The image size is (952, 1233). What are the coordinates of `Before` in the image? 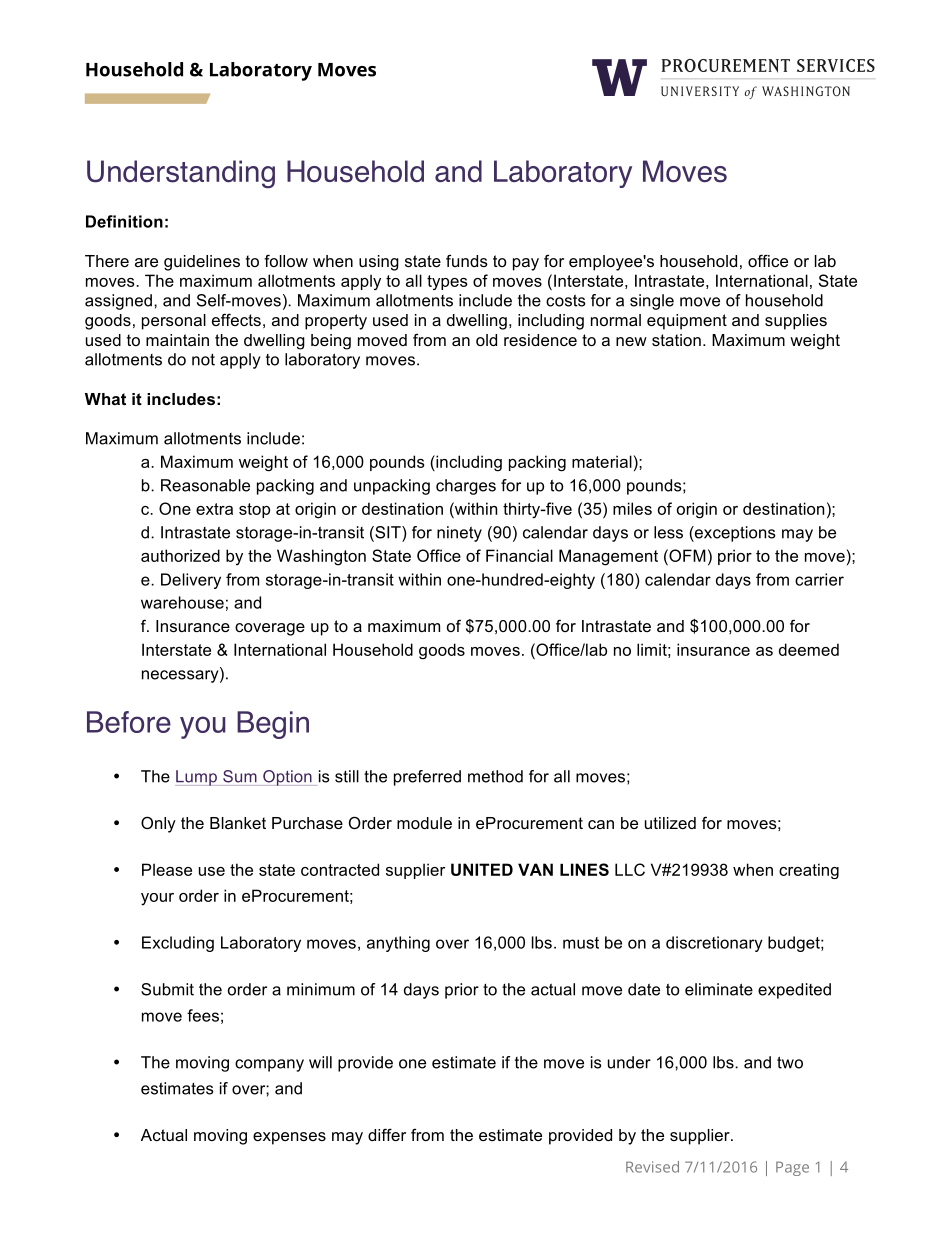 It's located at (129, 722).
